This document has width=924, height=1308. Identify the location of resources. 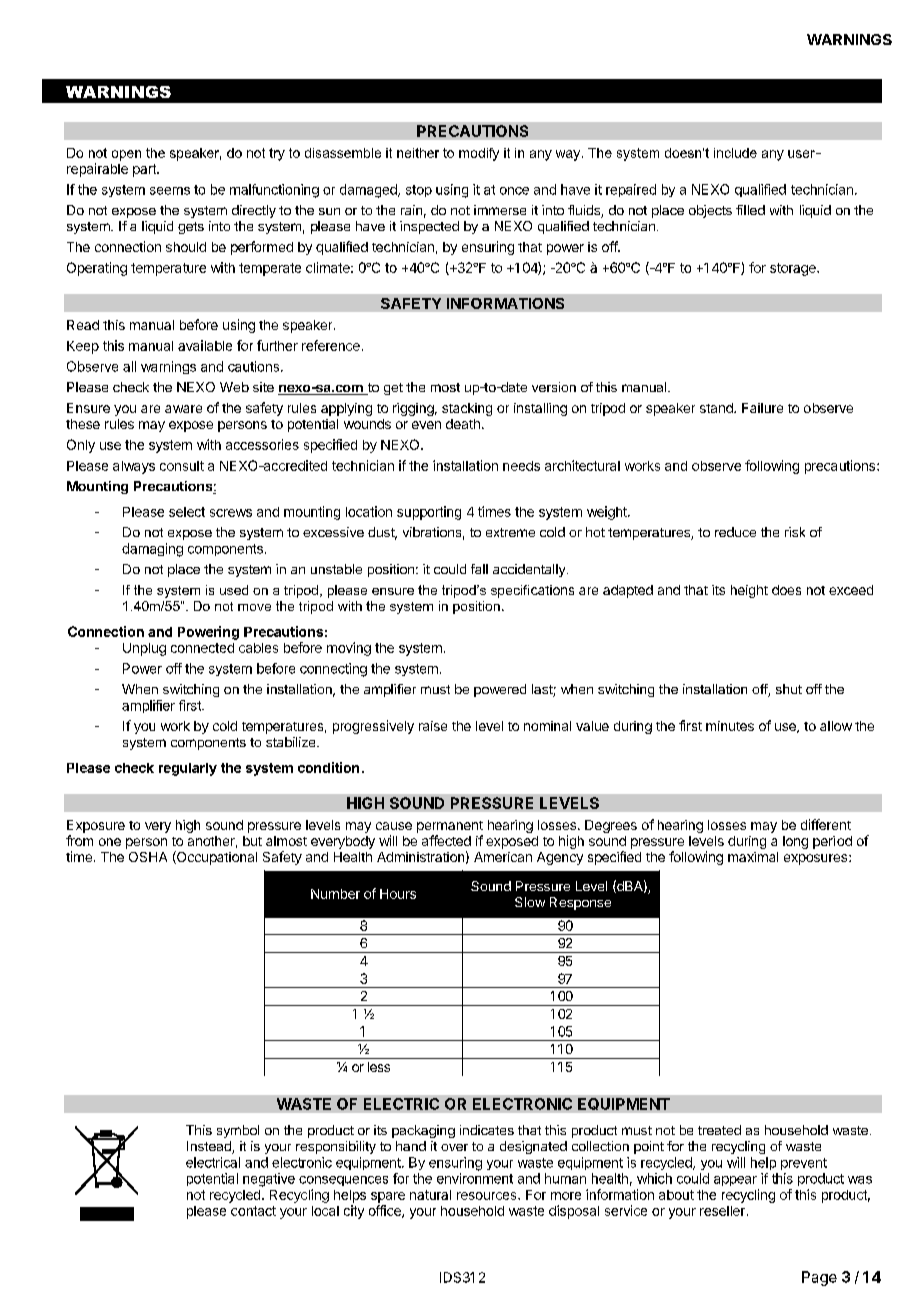
(488, 1196).
